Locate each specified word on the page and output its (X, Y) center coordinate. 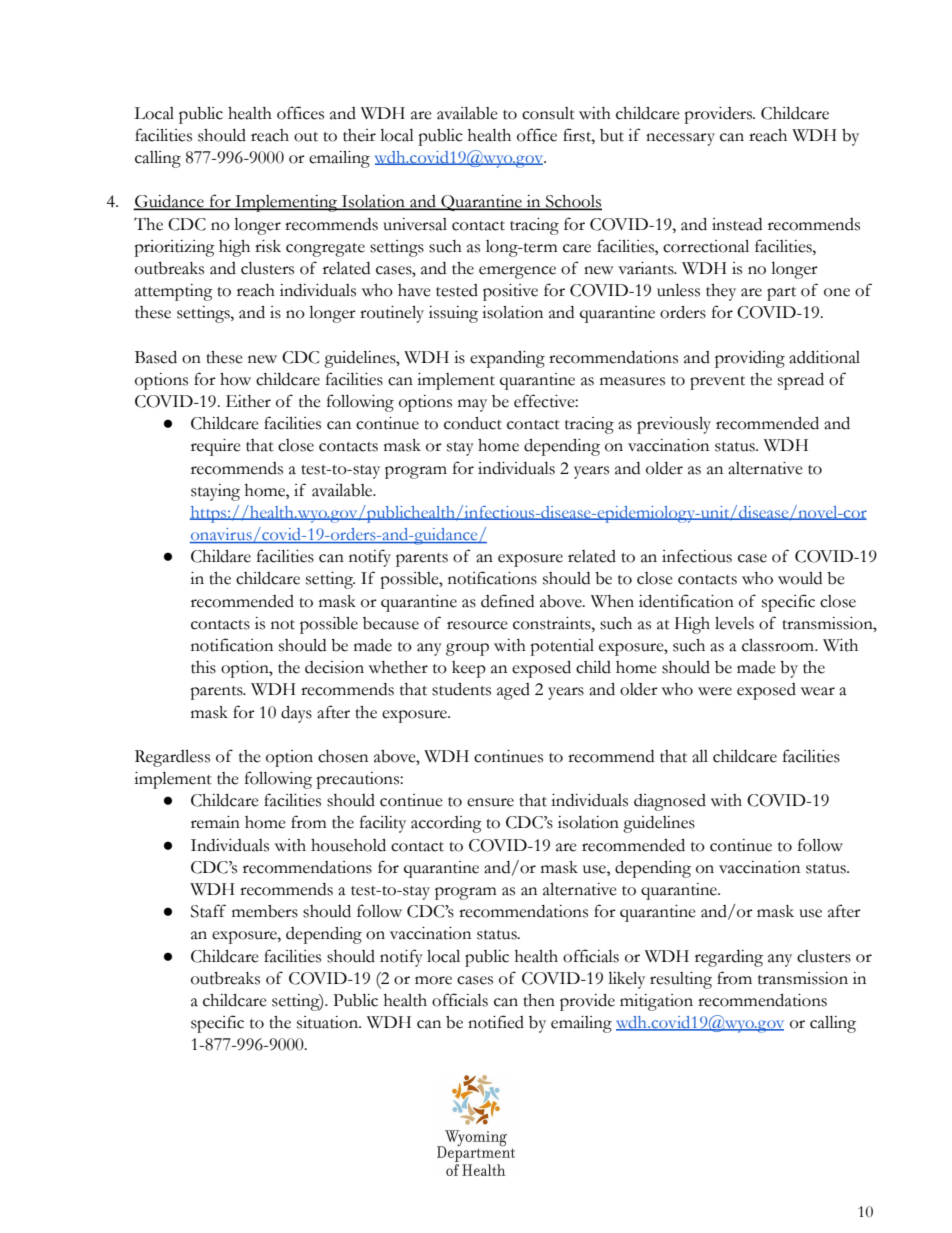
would (800, 578)
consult (548, 113)
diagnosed (670, 802)
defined (507, 601)
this (203, 667)
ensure (490, 802)
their (359, 135)
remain (215, 822)
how (235, 379)
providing (750, 359)
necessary (680, 139)
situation (328, 1022)
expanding (507, 359)
